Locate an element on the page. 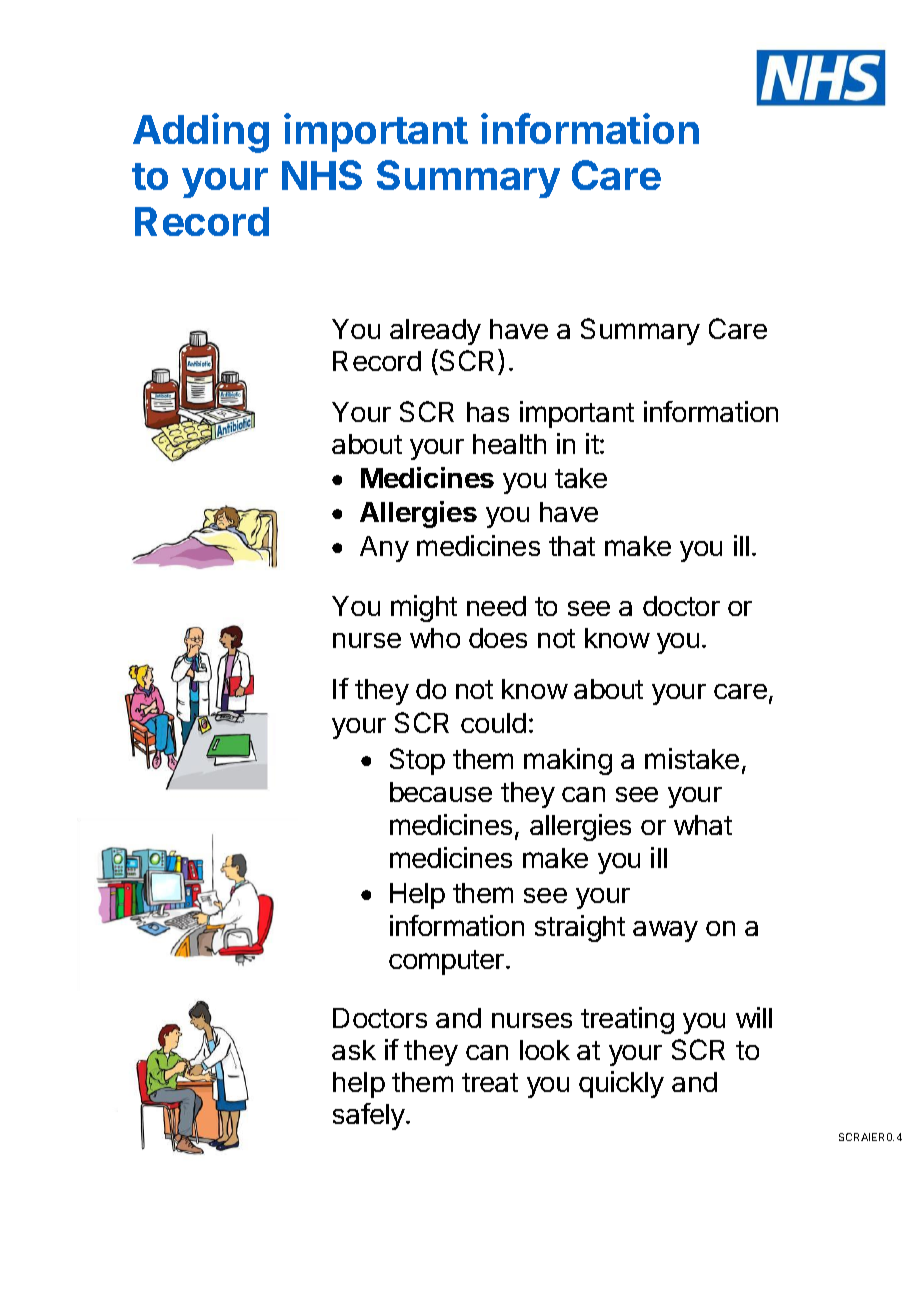  does is located at coordinates (498, 638).
